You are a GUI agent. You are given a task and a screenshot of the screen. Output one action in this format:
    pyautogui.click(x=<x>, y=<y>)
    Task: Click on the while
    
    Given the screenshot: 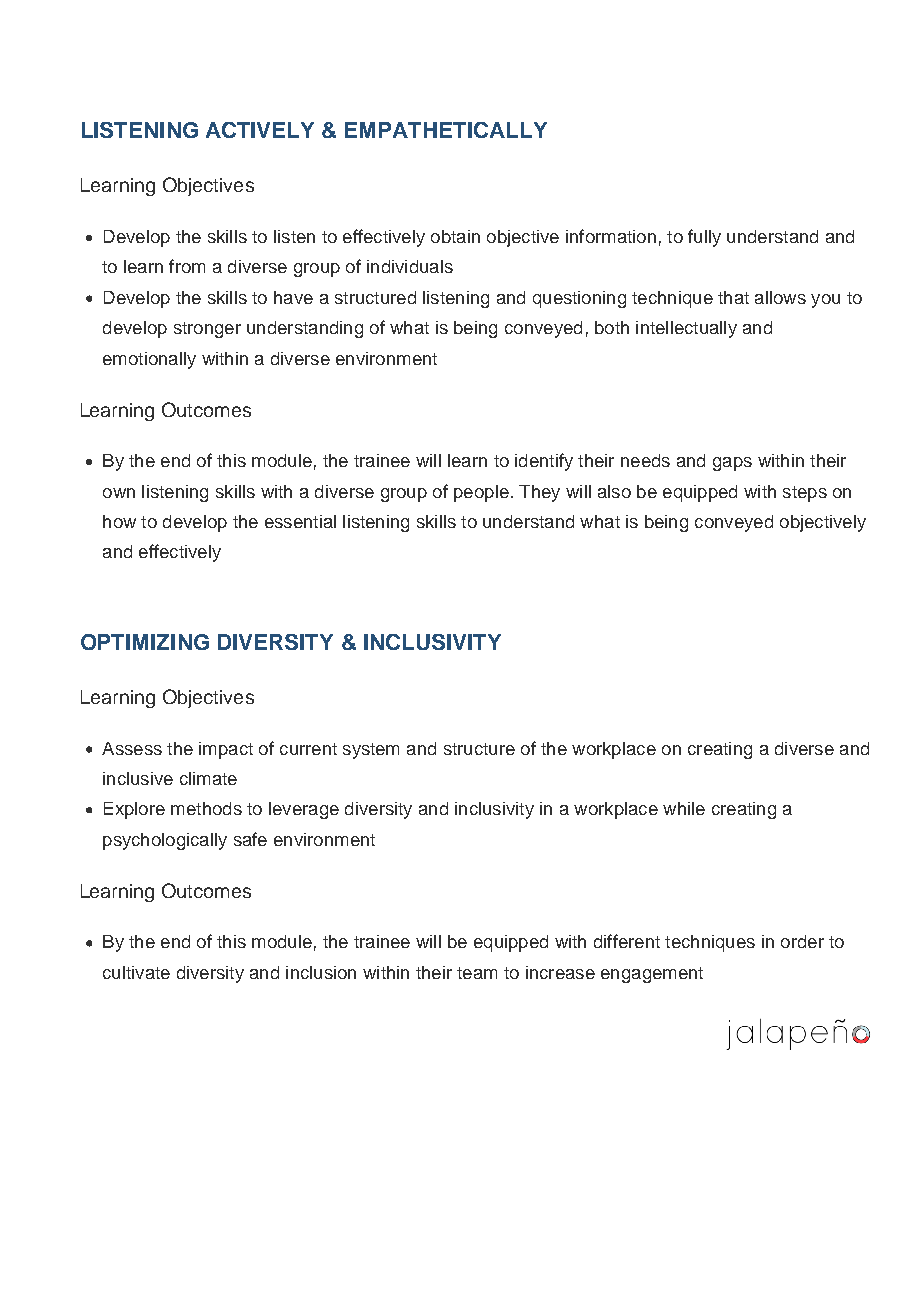 What is the action you would take?
    pyautogui.click(x=684, y=808)
